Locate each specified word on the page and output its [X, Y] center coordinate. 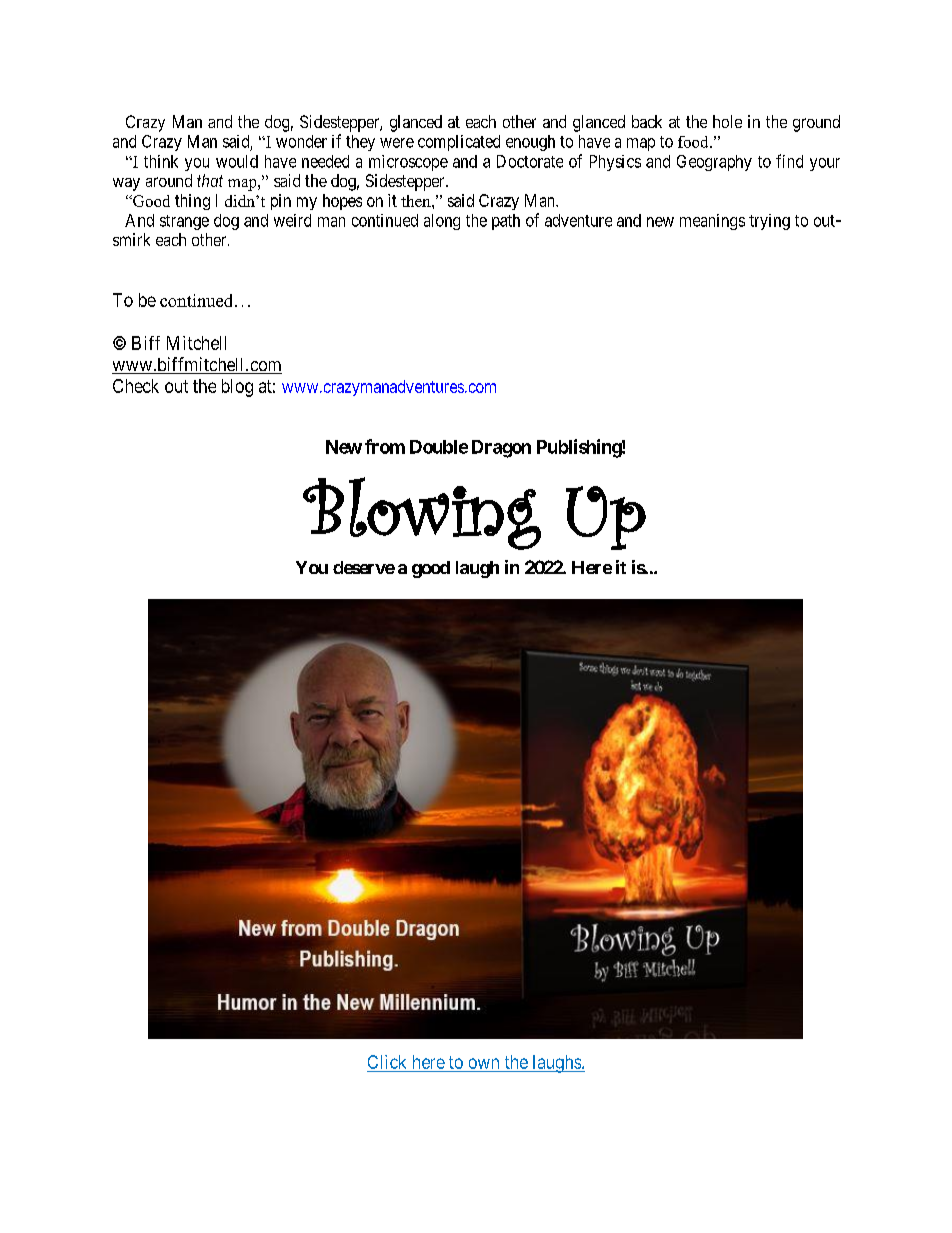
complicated [459, 143]
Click [387, 1062]
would [237, 161]
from [385, 446]
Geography [714, 163]
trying [769, 222]
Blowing [422, 513]
